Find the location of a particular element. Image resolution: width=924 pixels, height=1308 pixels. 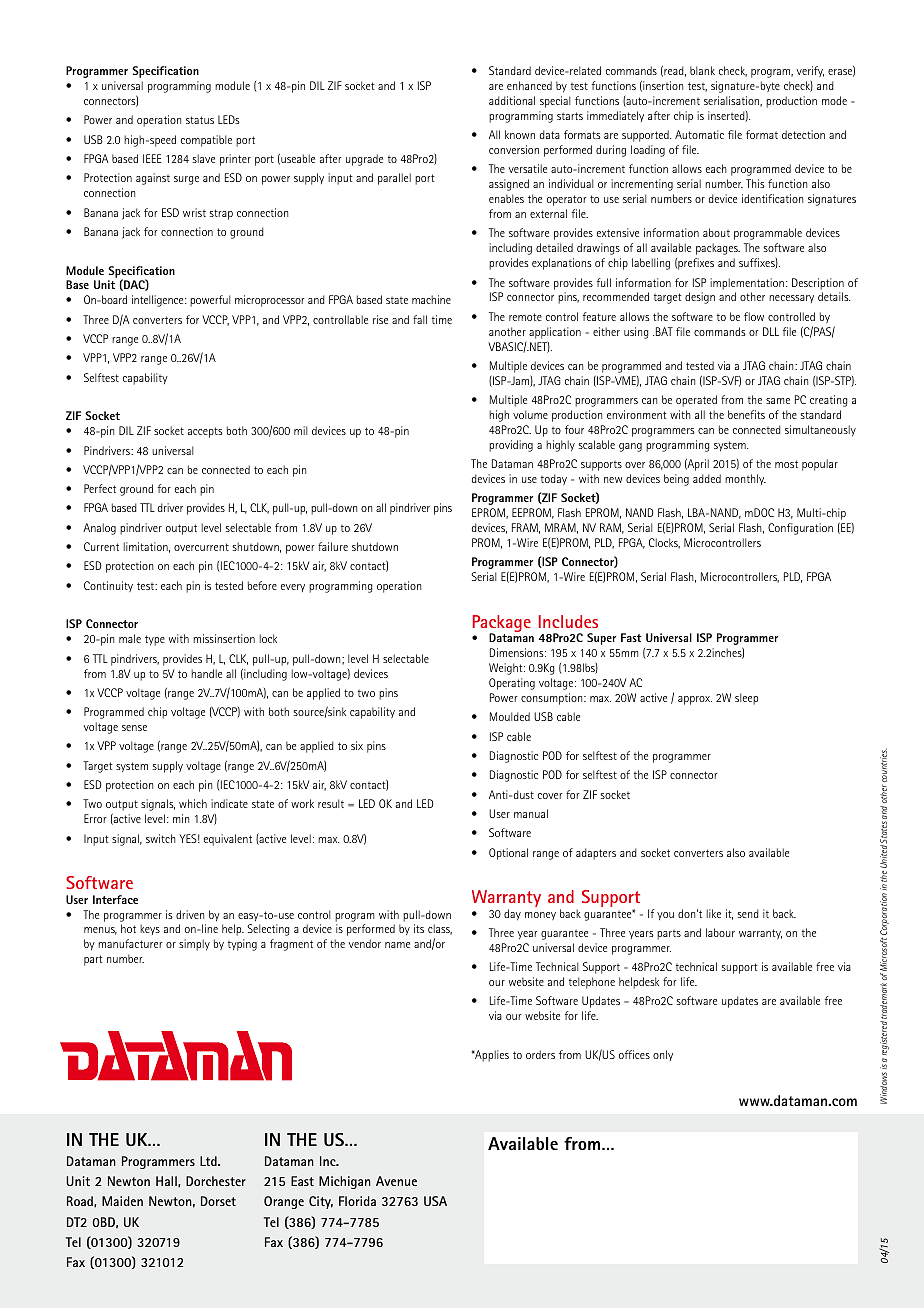

sleep is located at coordinates (746, 699).
